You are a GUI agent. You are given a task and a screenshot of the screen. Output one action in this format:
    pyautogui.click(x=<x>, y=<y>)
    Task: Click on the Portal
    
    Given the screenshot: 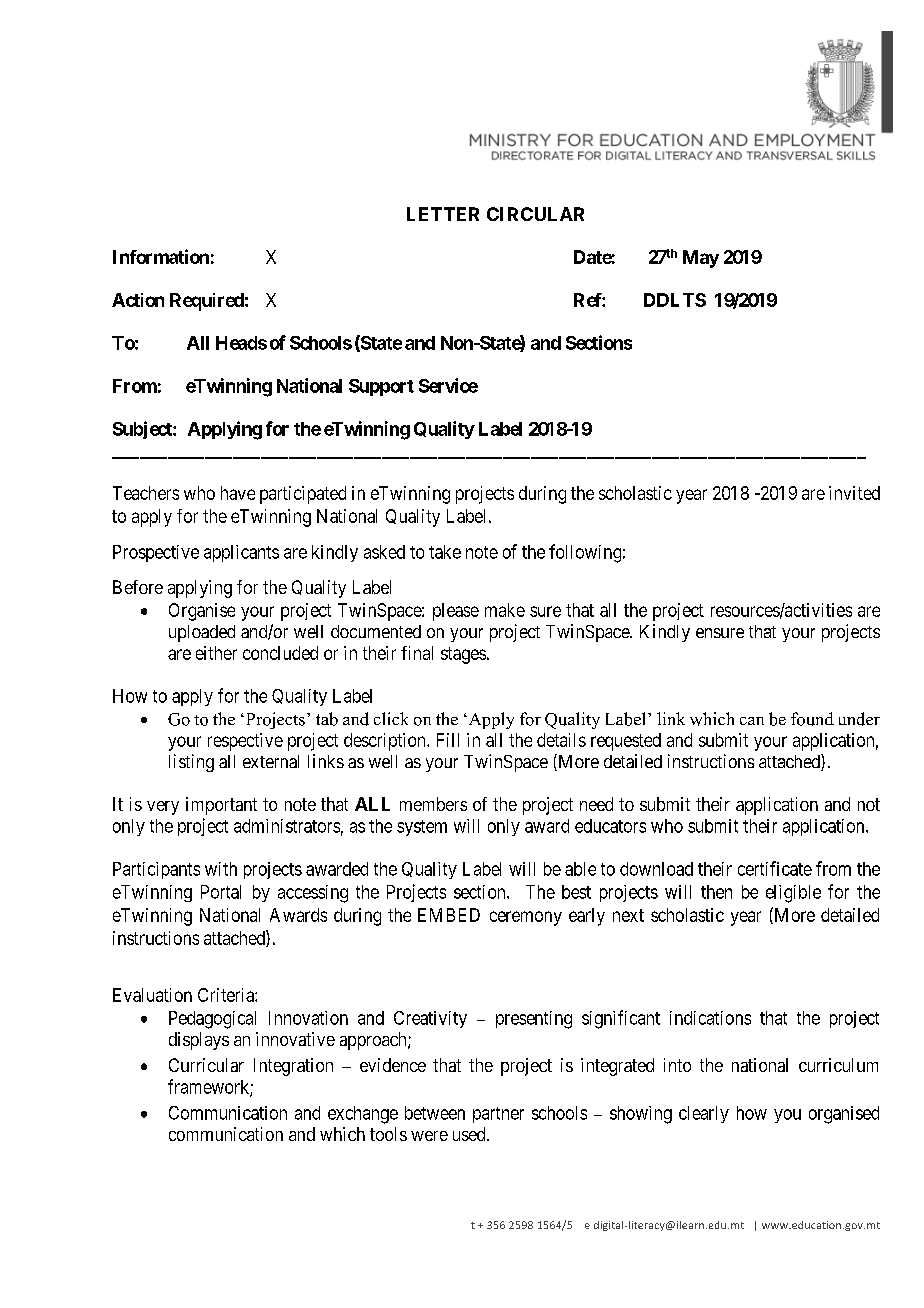 What is the action you would take?
    pyautogui.click(x=221, y=892)
